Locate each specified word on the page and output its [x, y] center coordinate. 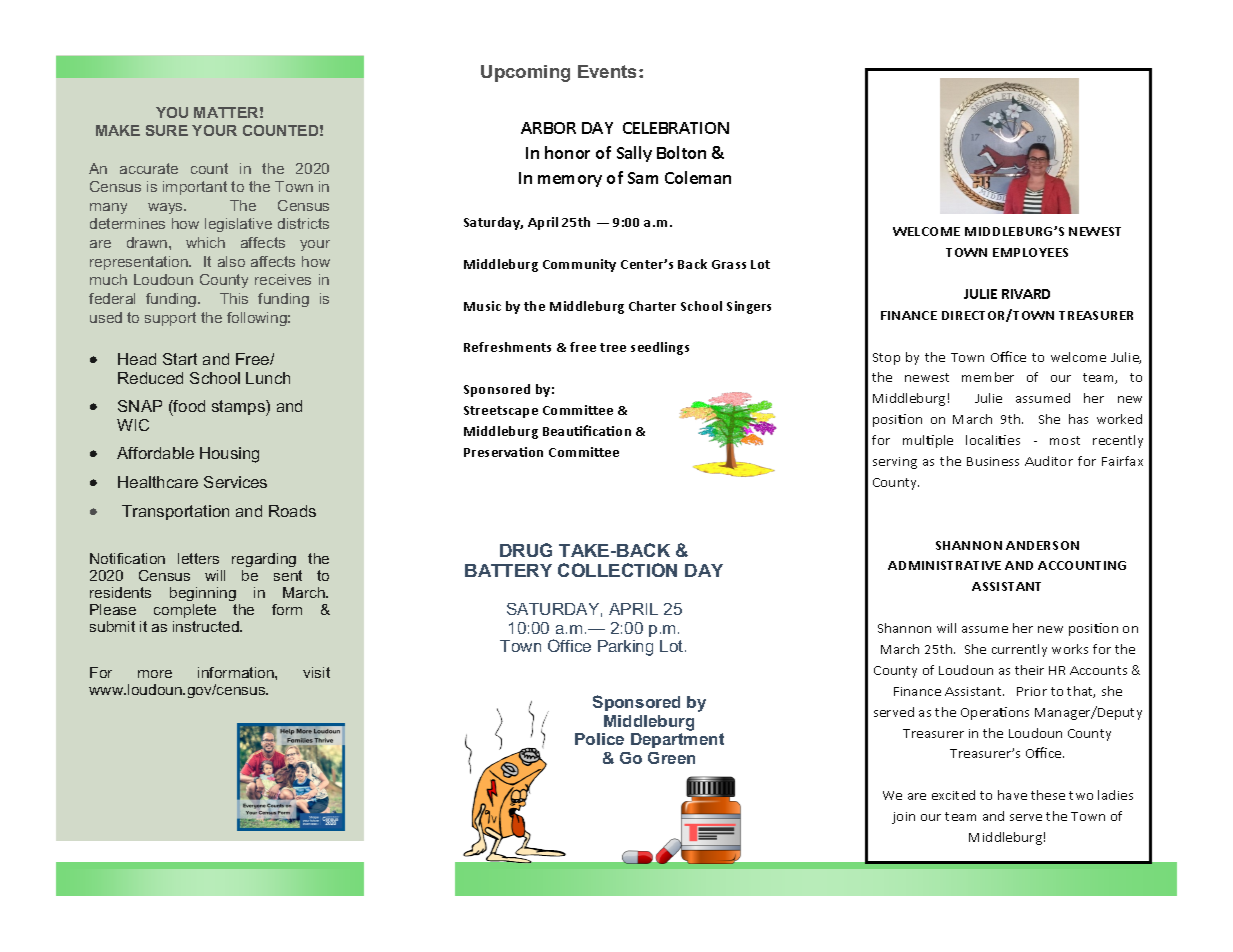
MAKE [118, 130]
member [988, 377]
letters [198, 558]
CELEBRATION [676, 128]
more [155, 674]
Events [609, 71]
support [170, 319]
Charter [652, 306]
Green [671, 758]
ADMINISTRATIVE [944, 565]
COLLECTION [617, 570]
